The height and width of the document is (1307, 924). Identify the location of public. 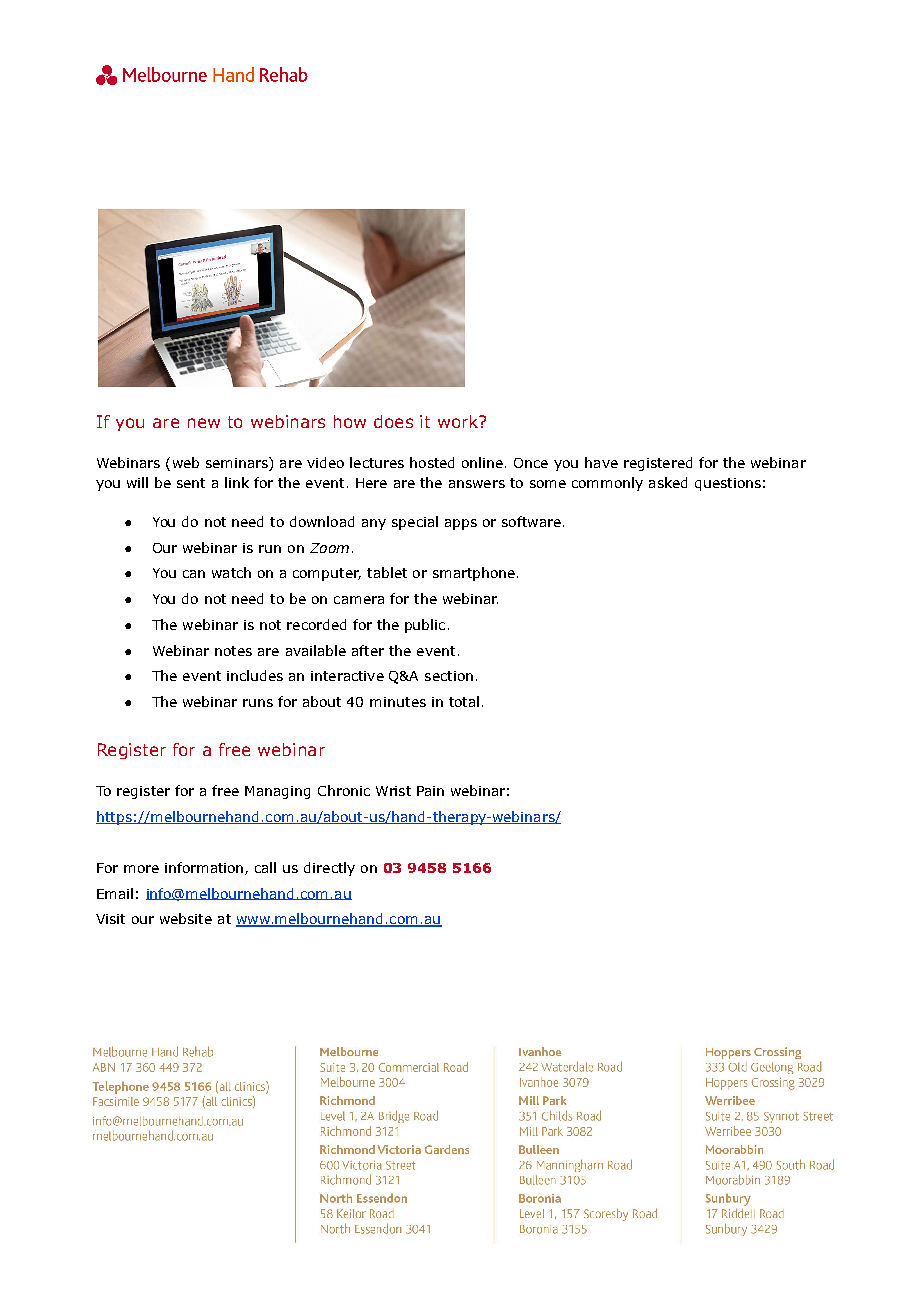
(425, 626).
